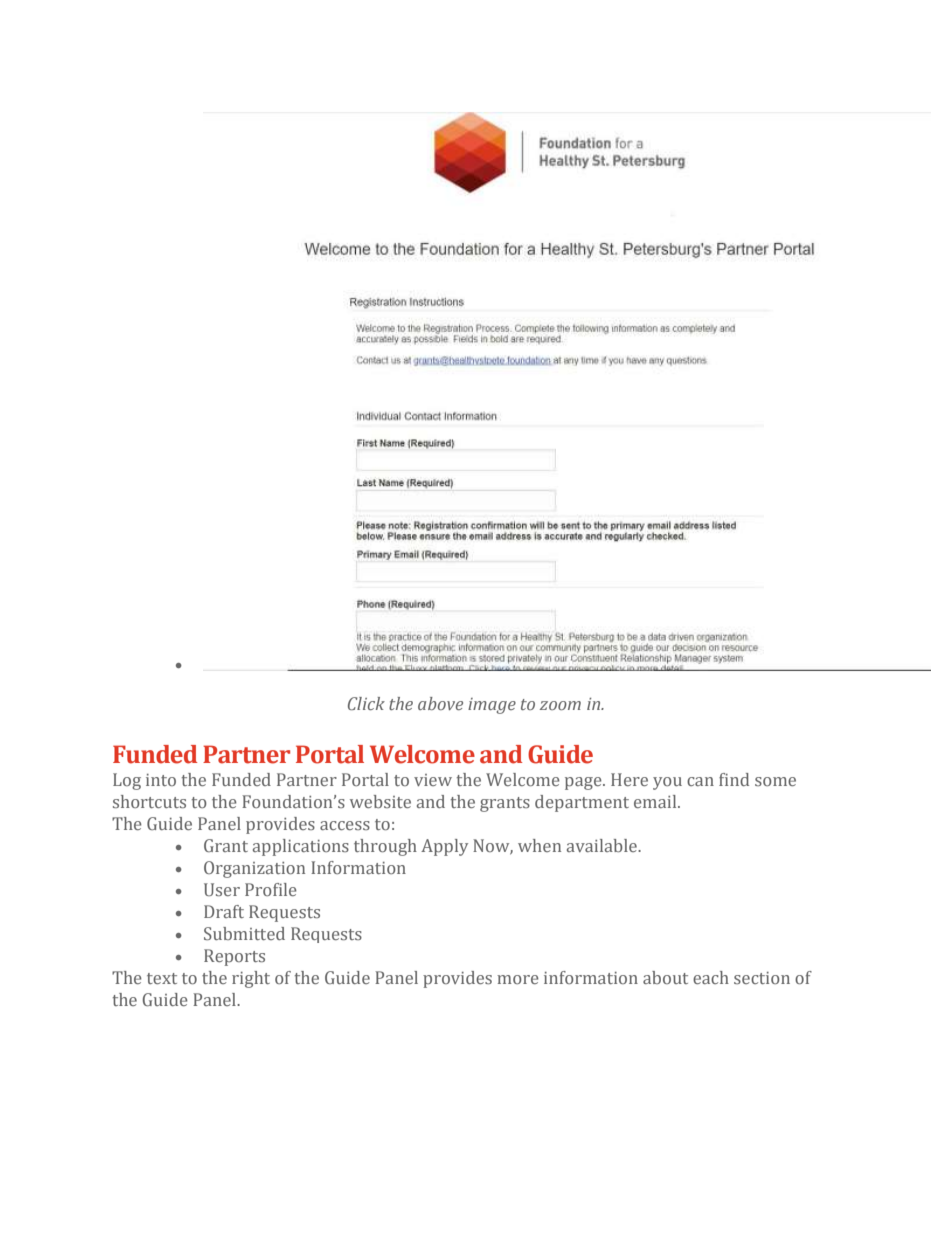 This image has width=952, height=1233. What do you see at coordinates (366, 703) in the image?
I see `Click` at bounding box center [366, 703].
